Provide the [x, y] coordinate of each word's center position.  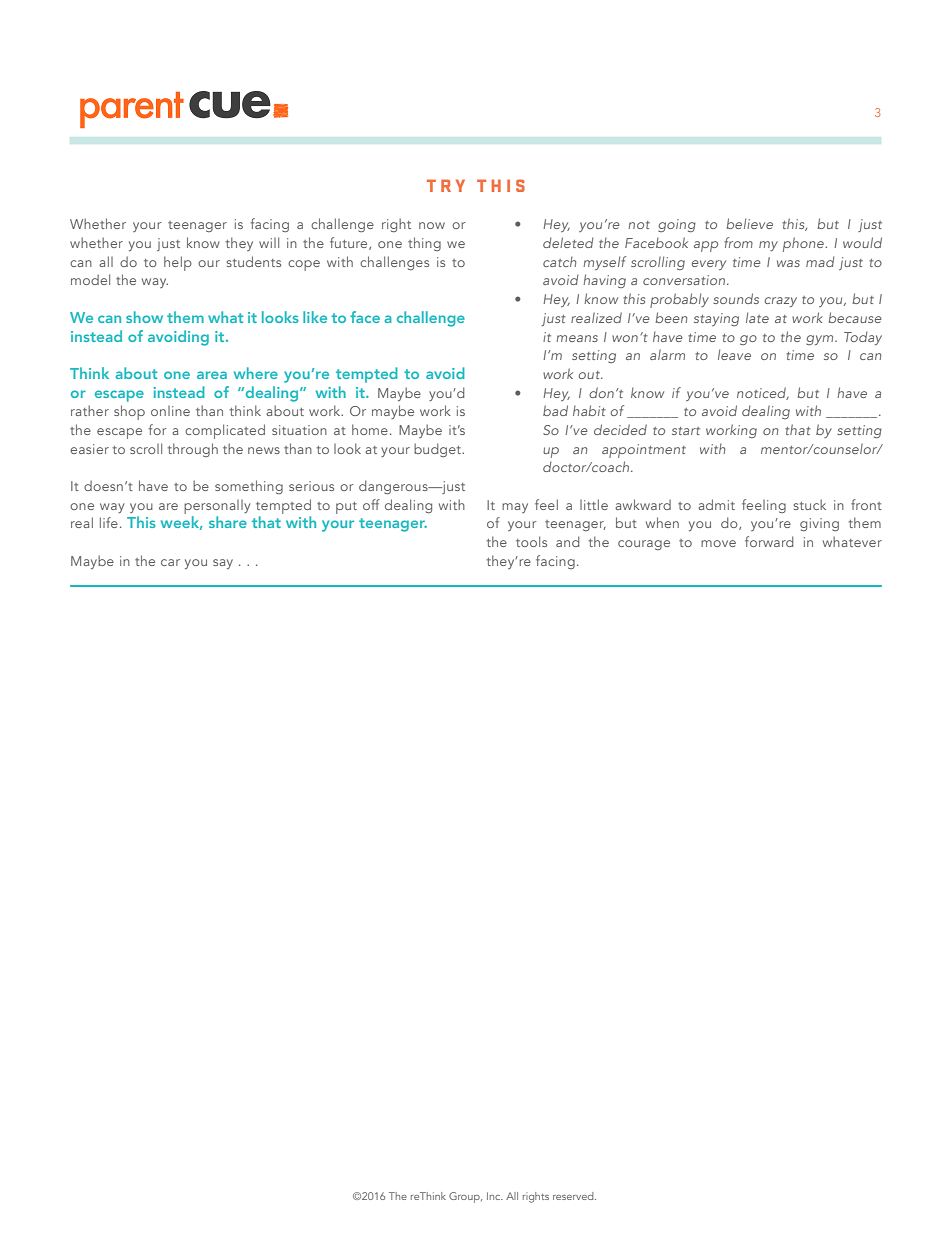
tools [531, 541]
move [718, 543]
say [223, 564]
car [170, 562]
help [178, 263]
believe [749, 223]
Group [465, 1197]
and [567, 541]
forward [769, 541]
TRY [446, 185]
